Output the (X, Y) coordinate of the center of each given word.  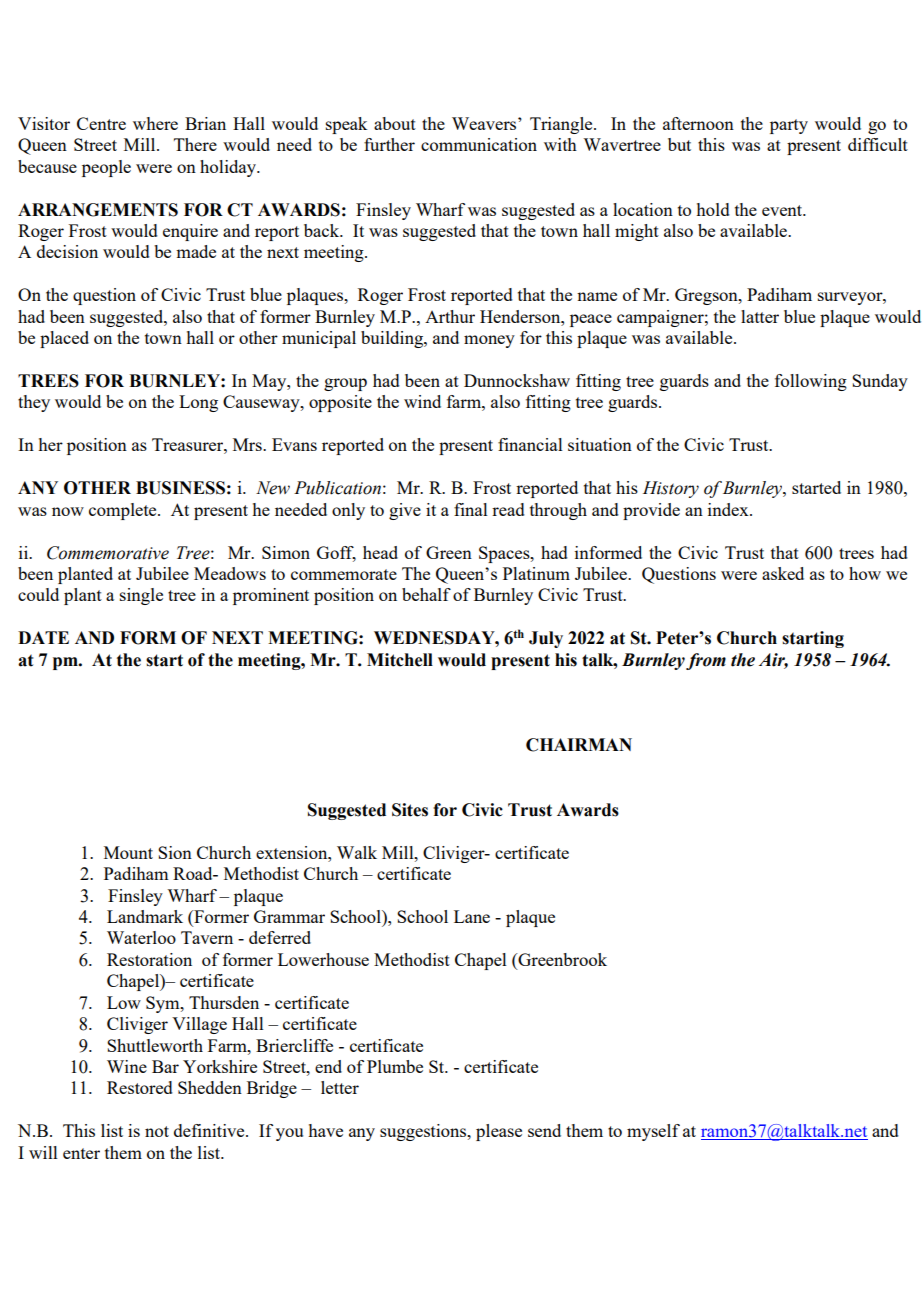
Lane (472, 916)
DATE (43, 637)
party (789, 126)
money (489, 341)
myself (653, 1132)
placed (64, 339)
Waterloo (141, 937)
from (706, 661)
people (106, 168)
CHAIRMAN (579, 745)
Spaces (505, 554)
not (157, 1131)
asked (783, 573)
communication (479, 144)
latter (760, 316)
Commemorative (108, 553)
